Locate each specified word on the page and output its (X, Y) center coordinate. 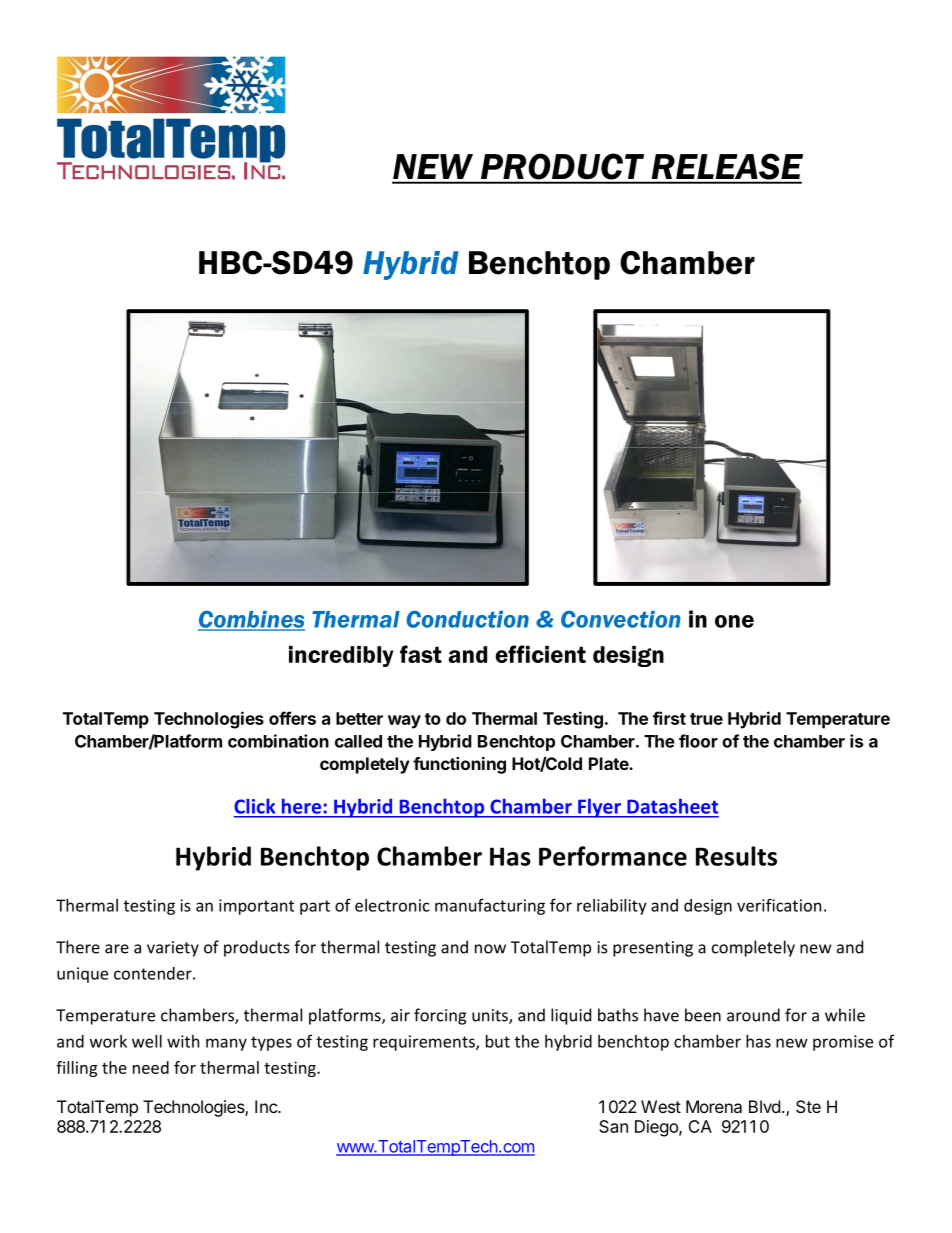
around (753, 1015)
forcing (440, 1016)
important (256, 907)
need (151, 1067)
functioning (459, 765)
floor (698, 741)
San (613, 1126)
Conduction (467, 619)
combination (278, 741)
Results (736, 856)
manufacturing (490, 906)
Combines (251, 620)
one (734, 621)
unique (82, 975)
